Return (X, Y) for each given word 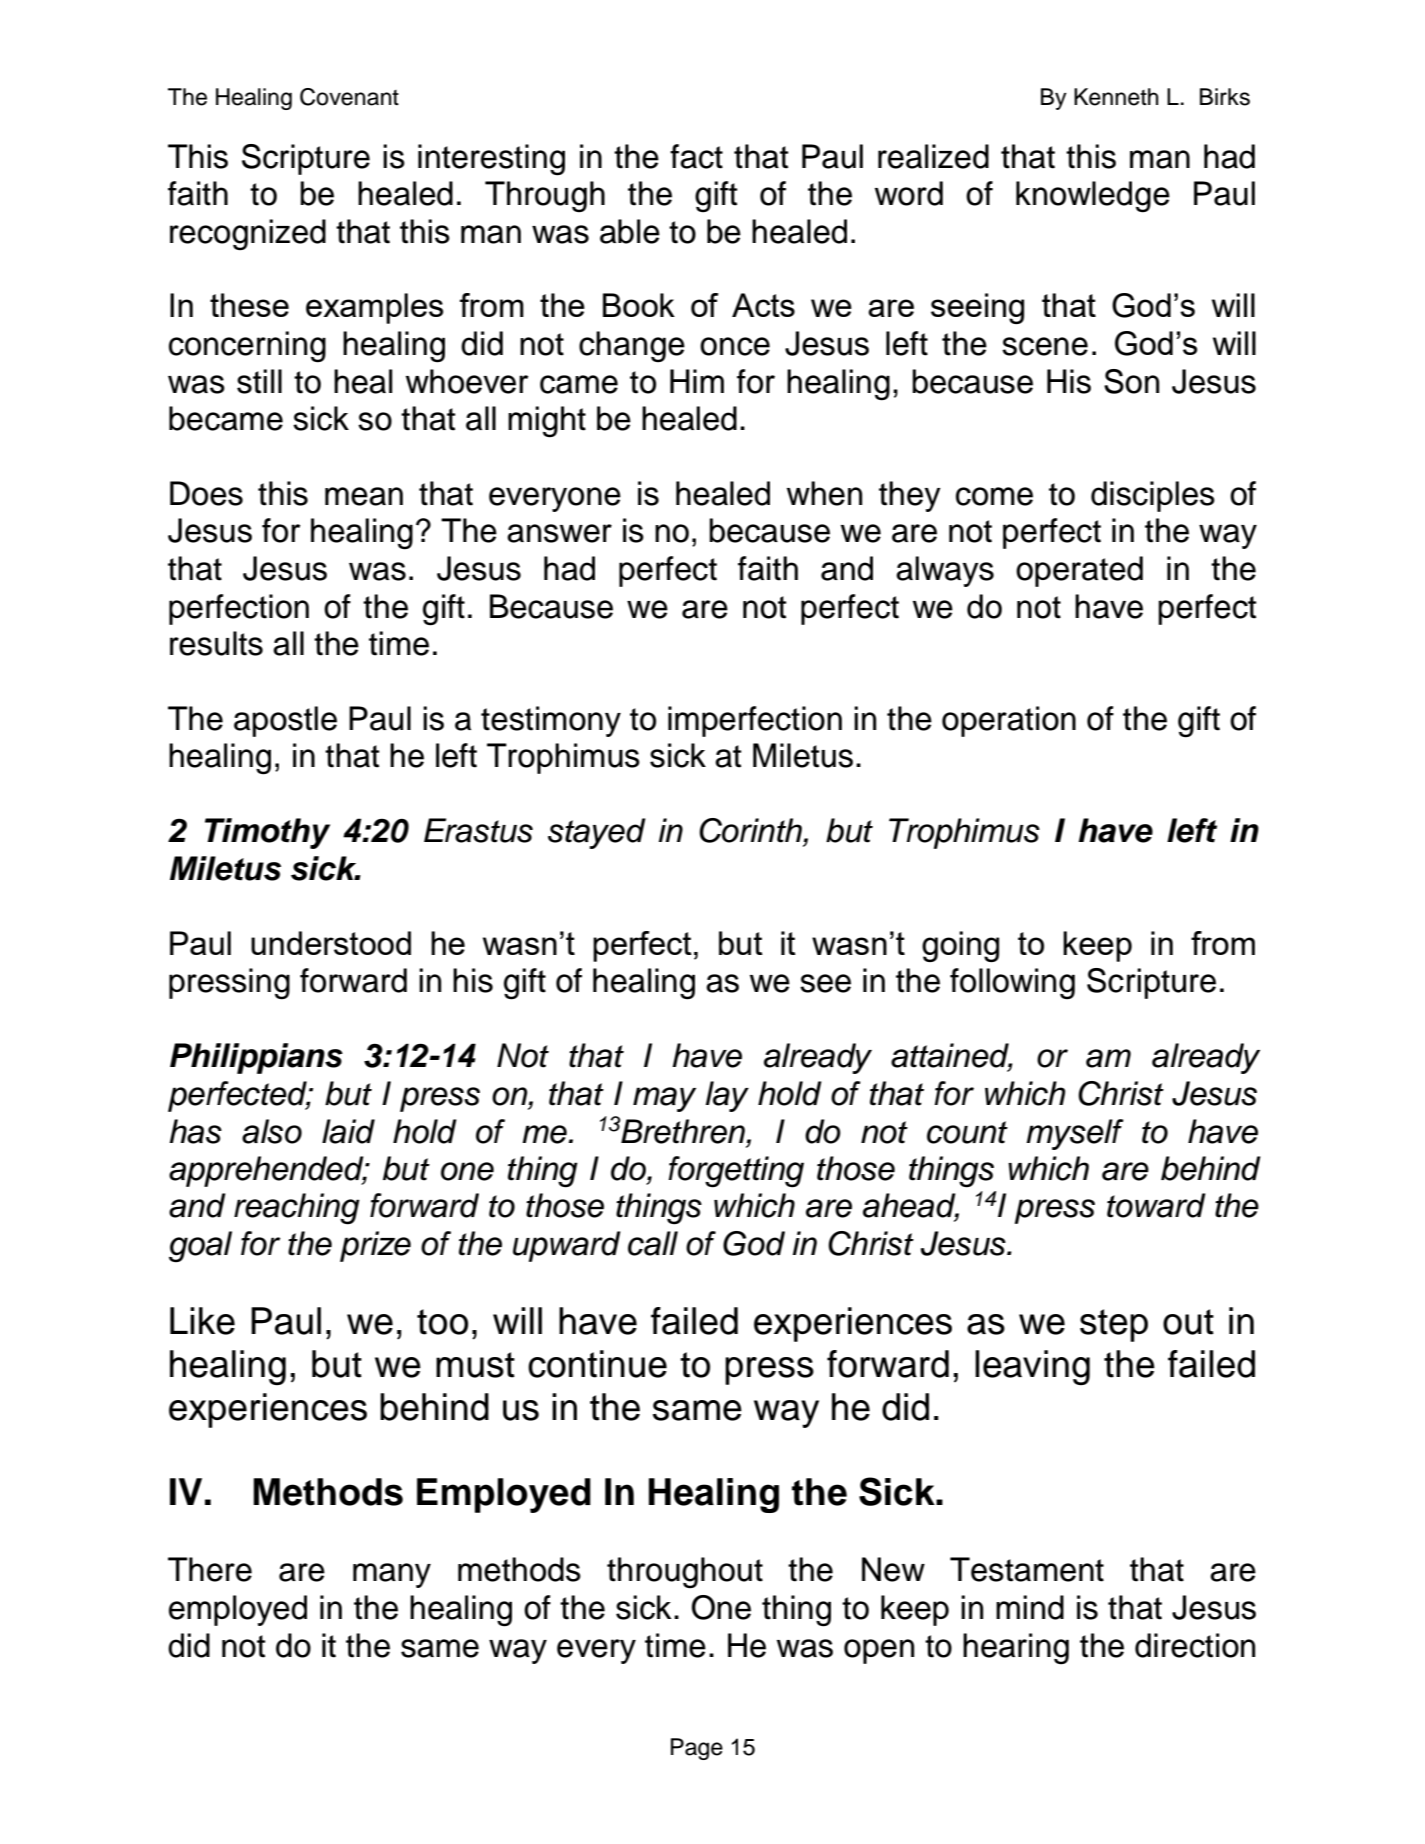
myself (1075, 1134)
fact (696, 156)
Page (697, 1749)
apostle (285, 721)
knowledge (1093, 197)
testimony (551, 721)
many (392, 1575)
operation (1009, 721)
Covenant (349, 97)
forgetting (736, 1172)
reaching (297, 1209)
